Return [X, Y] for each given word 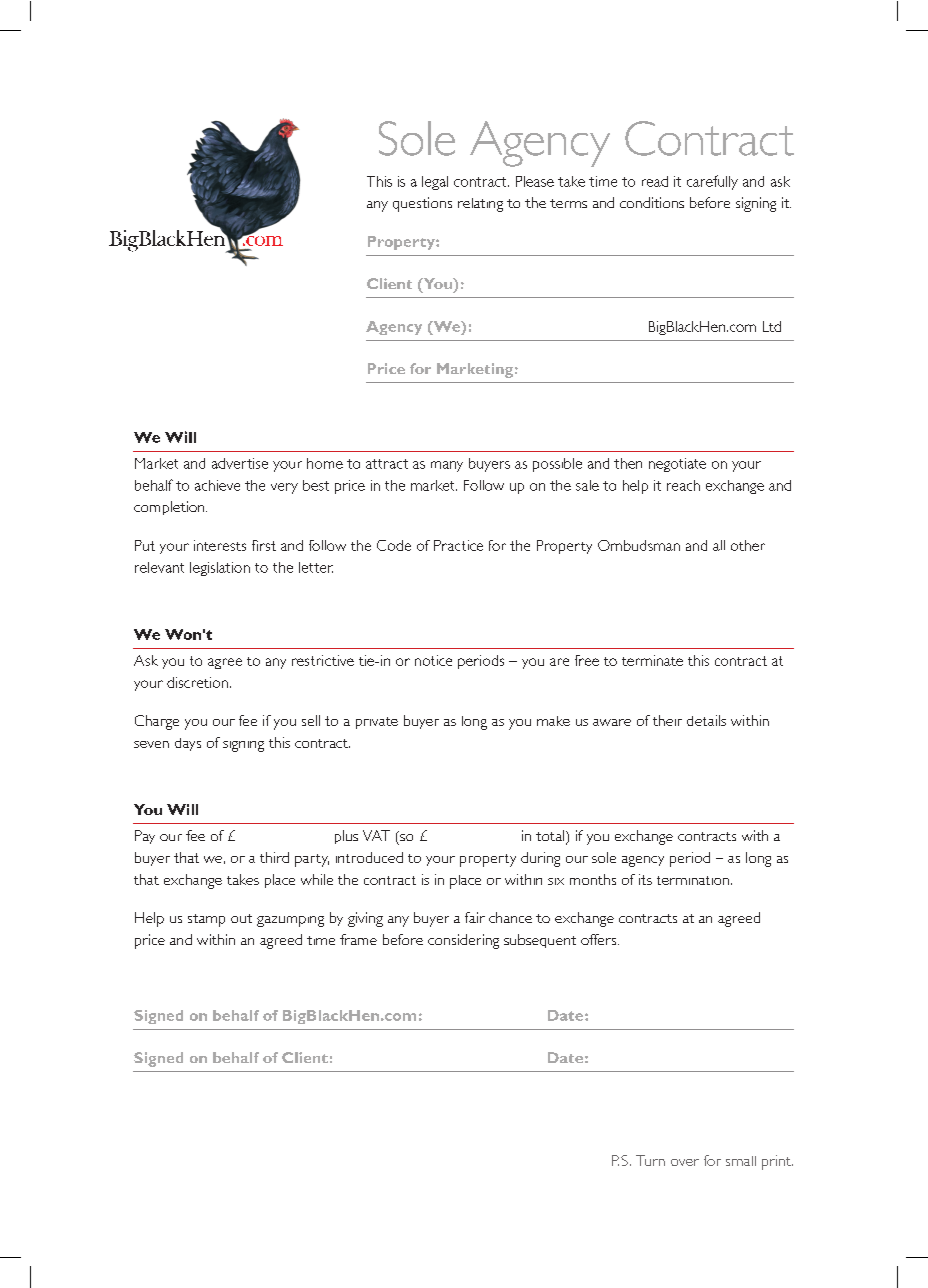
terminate [652, 660]
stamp [206, 920]
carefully [712, 182]
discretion [197, 682]
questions [422, 204]
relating [480, 205]
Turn [650, 1160]
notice [433, 660]
